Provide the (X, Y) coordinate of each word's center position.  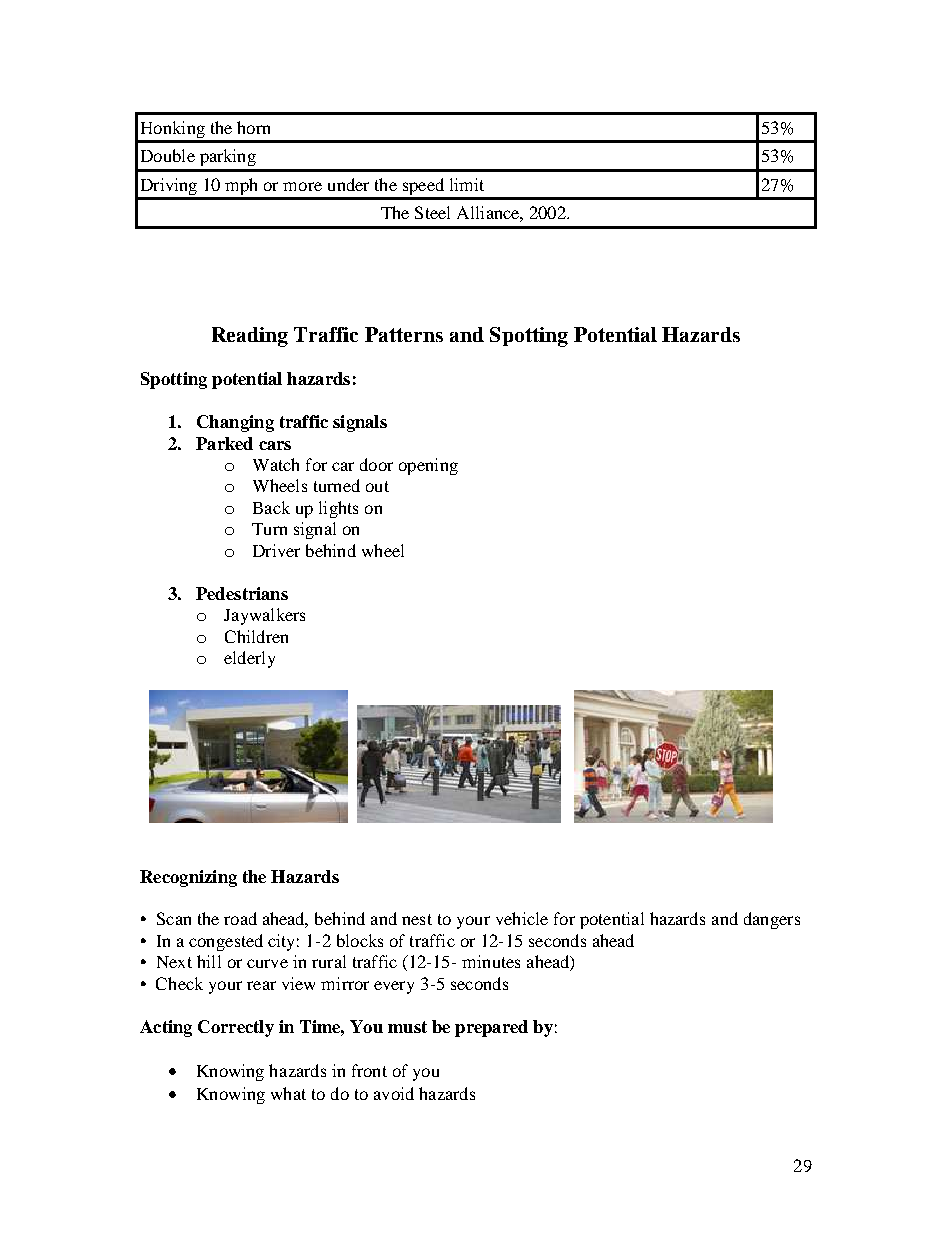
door (376, 464)
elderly (249, 659)
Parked (224, 443)
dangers (772, 920)
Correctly (236, 1028)
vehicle (522, 918)
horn (253, 127)
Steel (432, 212)
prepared (491, 1028)
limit (467, 184)
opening (428, 466)
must (407, 1027)
